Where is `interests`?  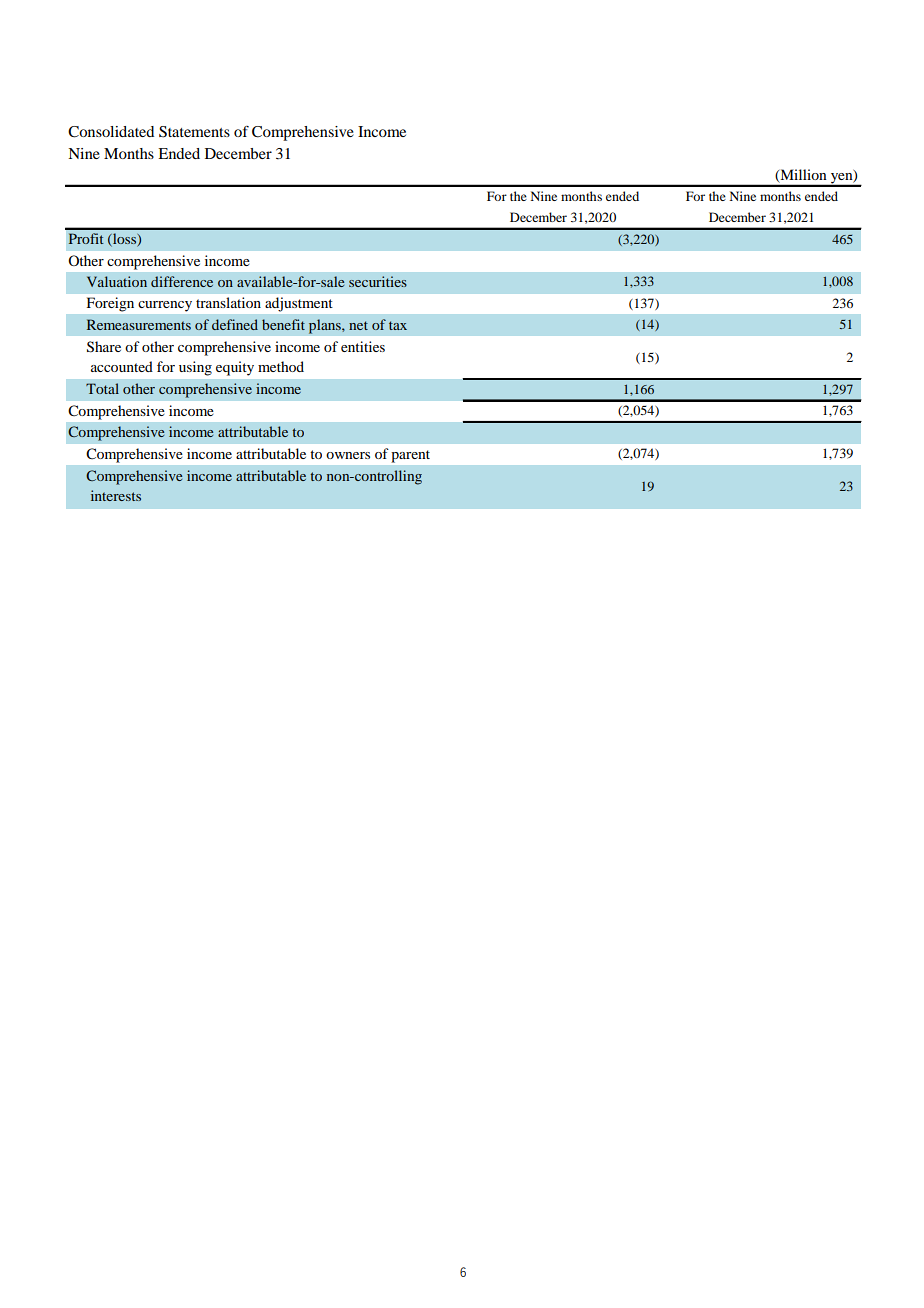
interests is located at coordinates (116, 495).
